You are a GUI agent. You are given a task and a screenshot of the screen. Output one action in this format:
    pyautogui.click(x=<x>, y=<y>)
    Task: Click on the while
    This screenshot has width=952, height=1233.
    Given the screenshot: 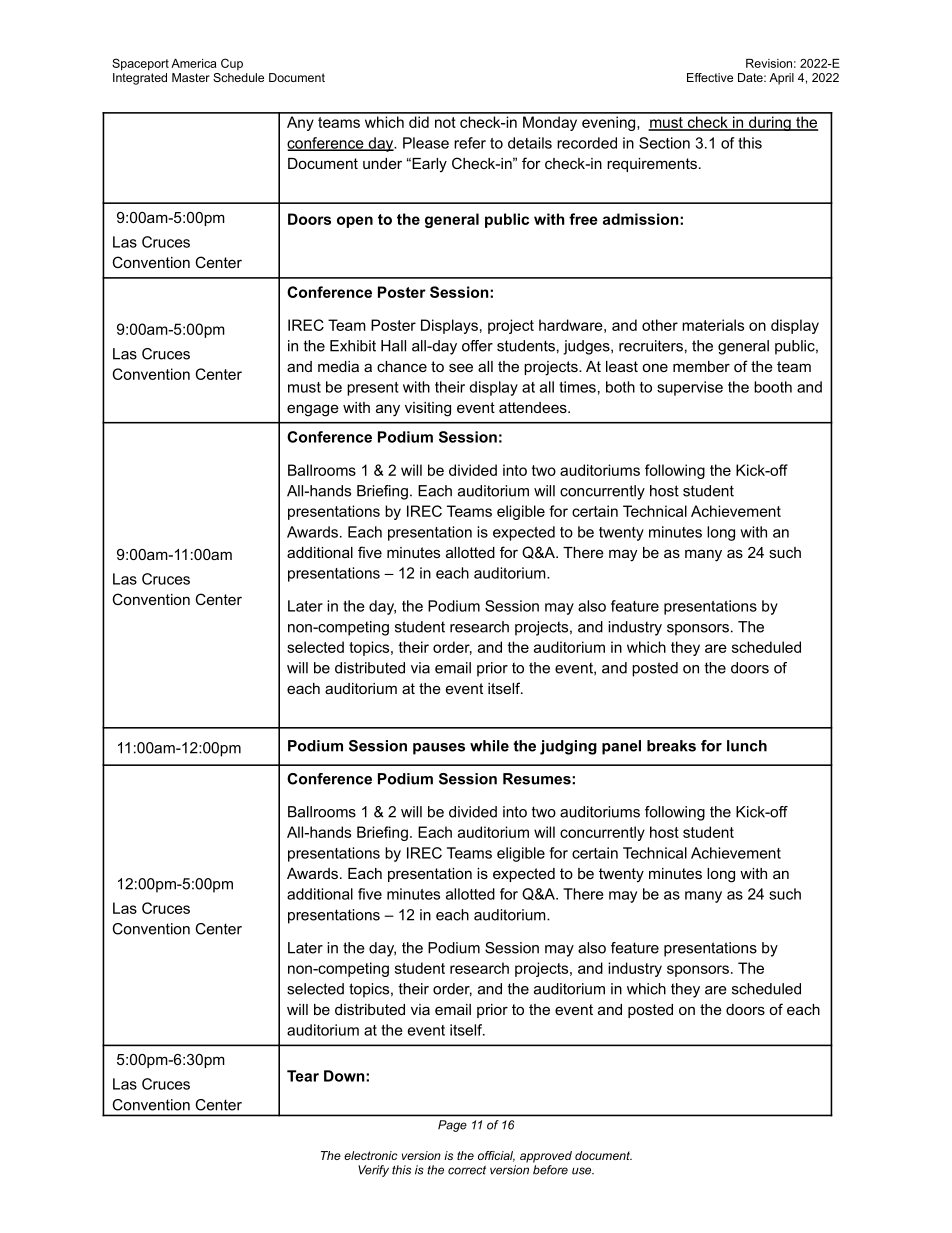 What is the action you would take?
    pyautogui.click(x=489, y=746)
